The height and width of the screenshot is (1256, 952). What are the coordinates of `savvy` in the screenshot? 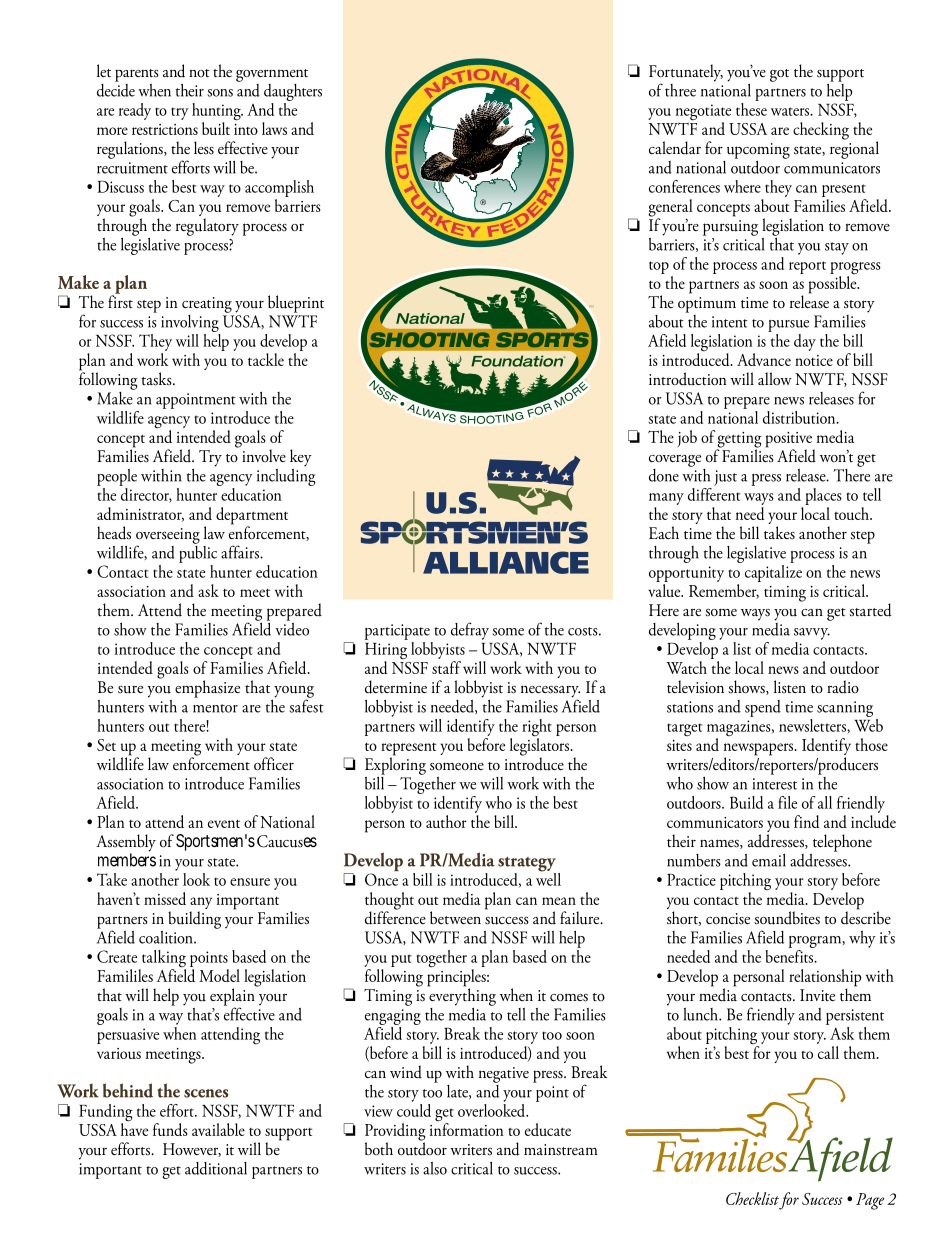 It's located at (812, 634).
